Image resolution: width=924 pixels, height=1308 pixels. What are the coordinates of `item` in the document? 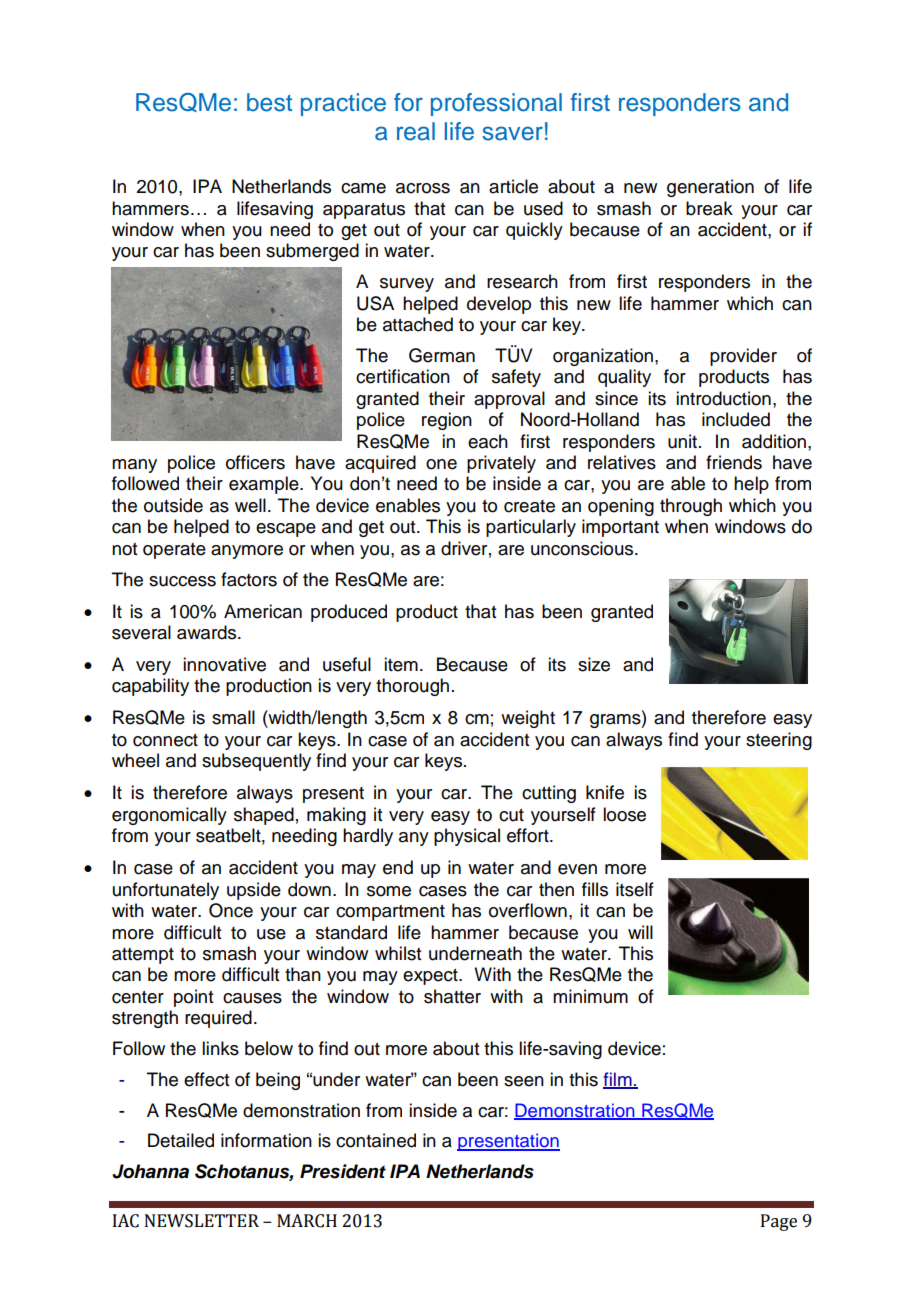 It's located at (401, 664).
